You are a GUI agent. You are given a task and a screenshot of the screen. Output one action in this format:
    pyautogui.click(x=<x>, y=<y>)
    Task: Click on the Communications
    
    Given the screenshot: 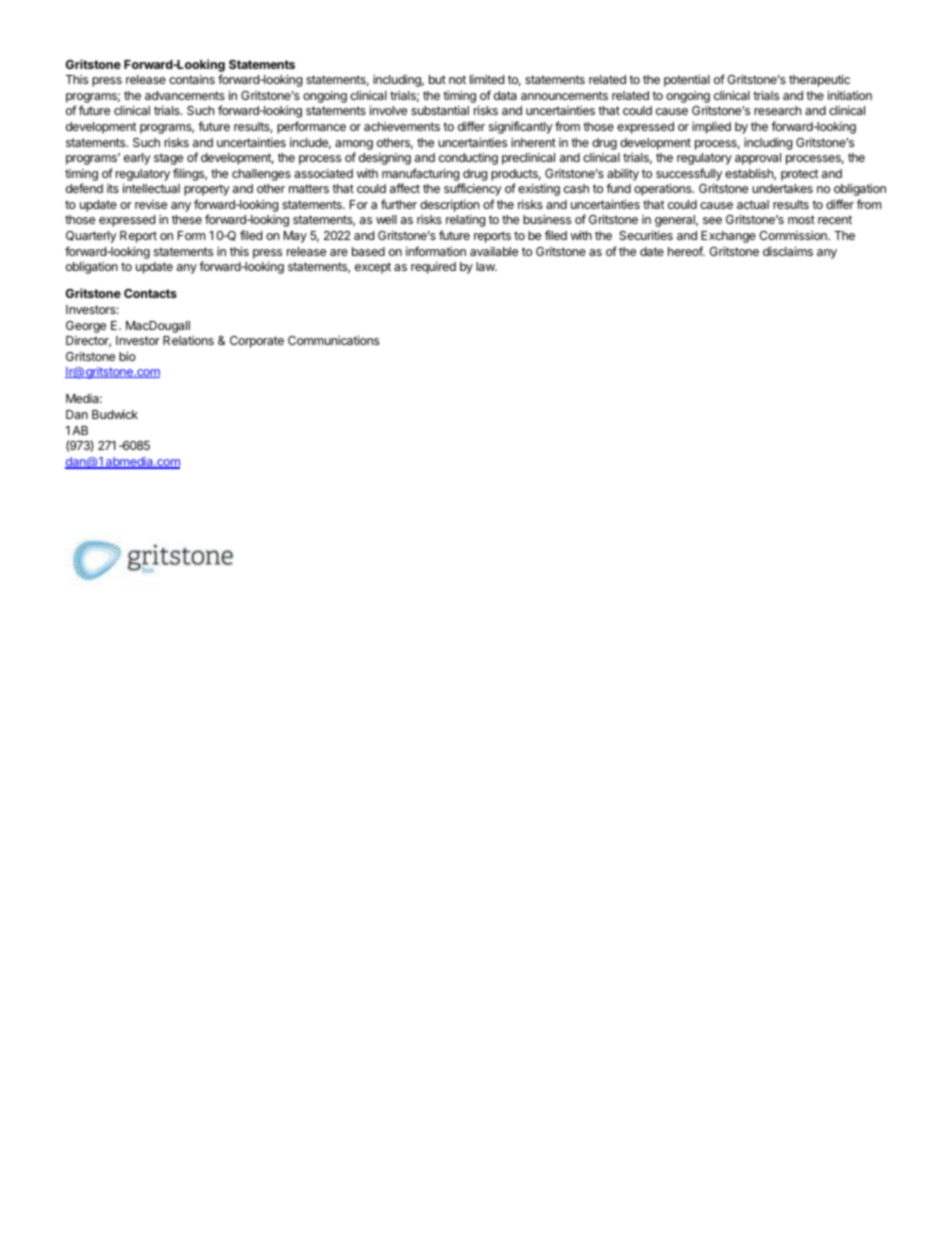 What is the action you would take?
    pyautogui.click(x=333, y=340)
